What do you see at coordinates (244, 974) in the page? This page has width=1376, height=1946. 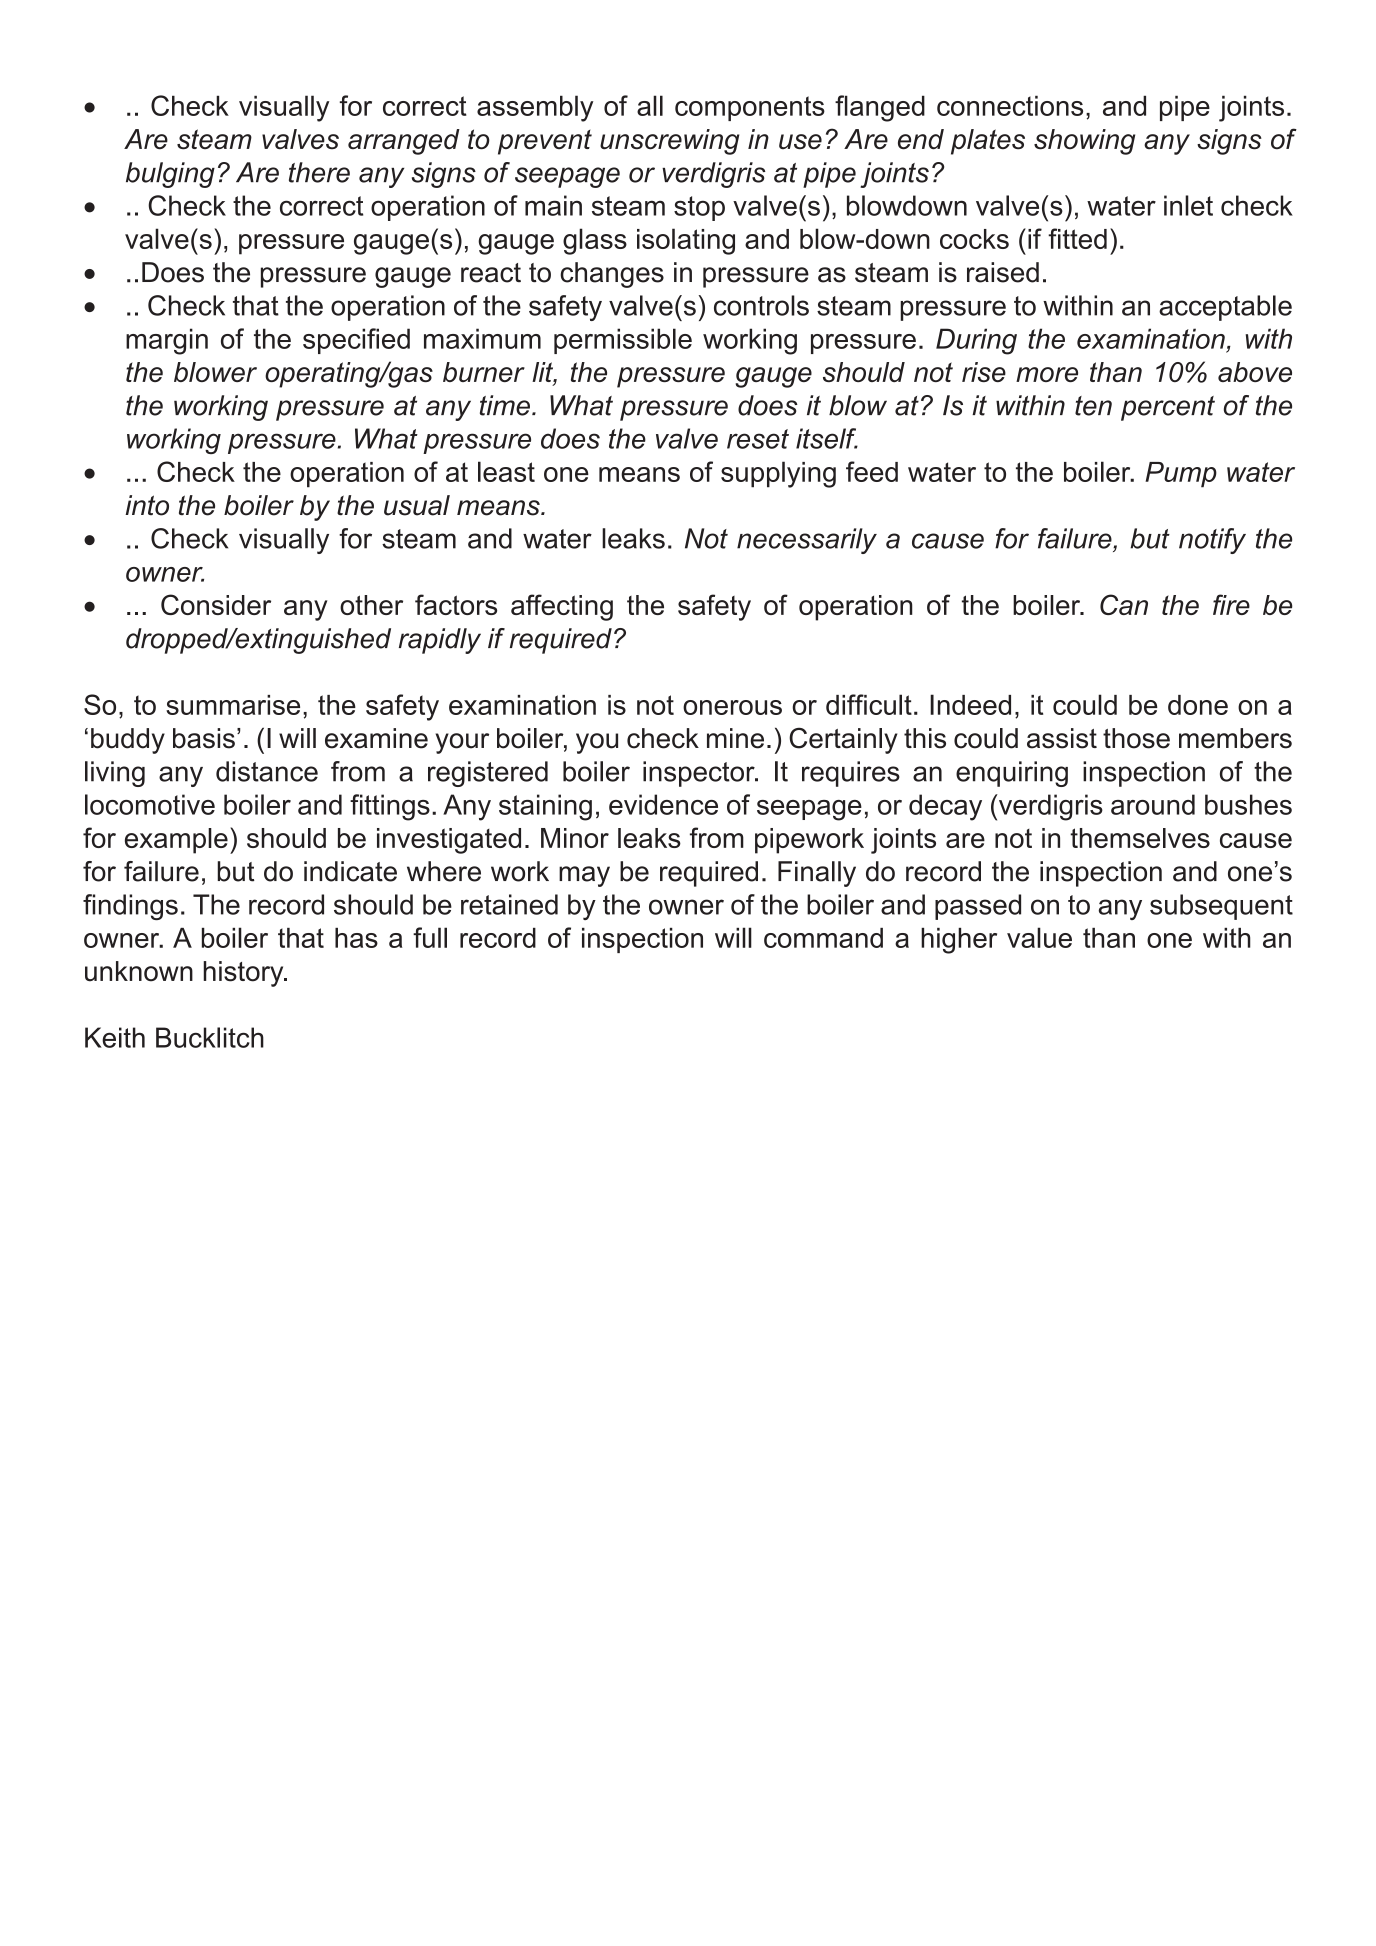 I see `history` at bounding box center [244, 974].
